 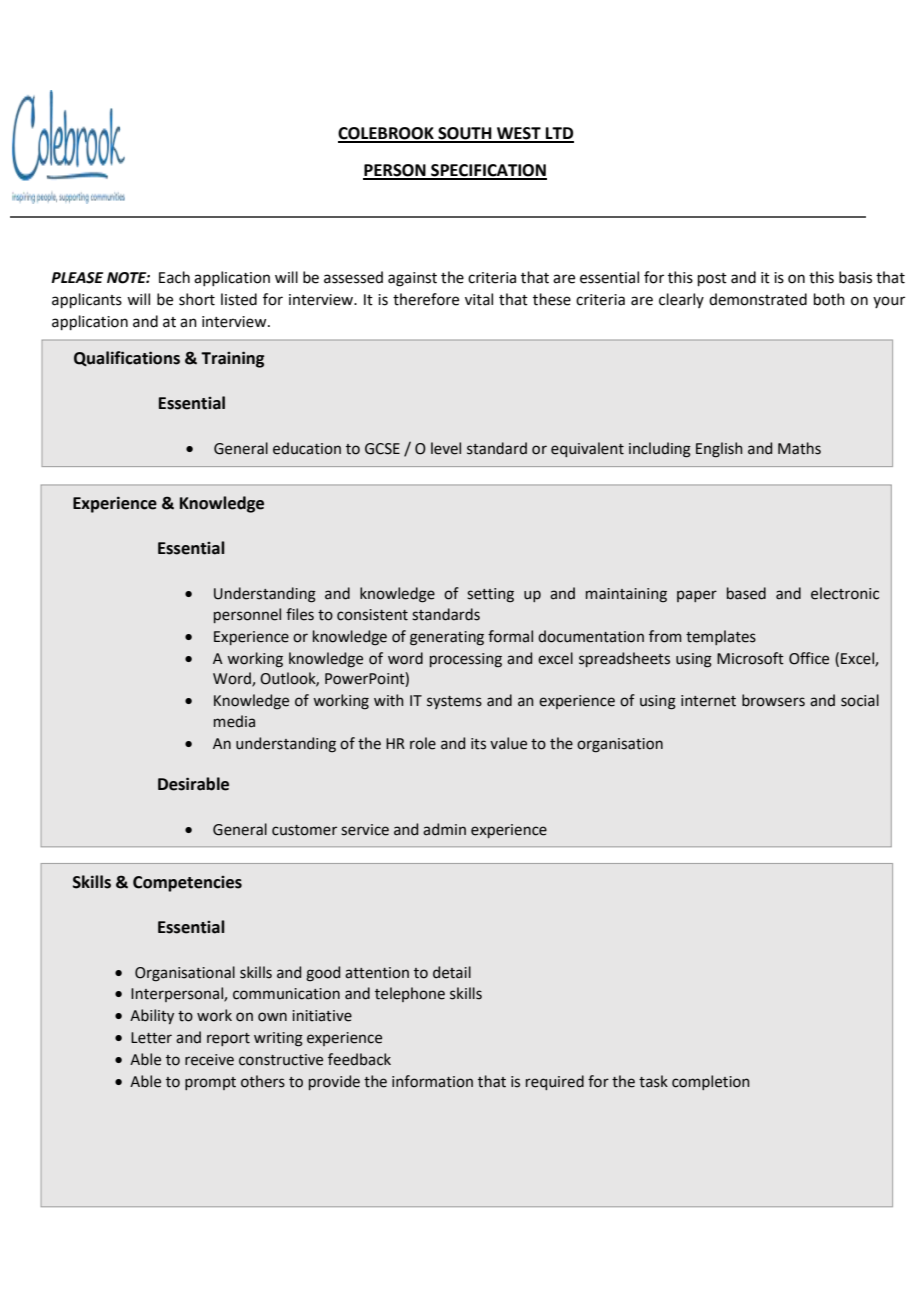 I want to click on files, so click(x=300, y=614).
